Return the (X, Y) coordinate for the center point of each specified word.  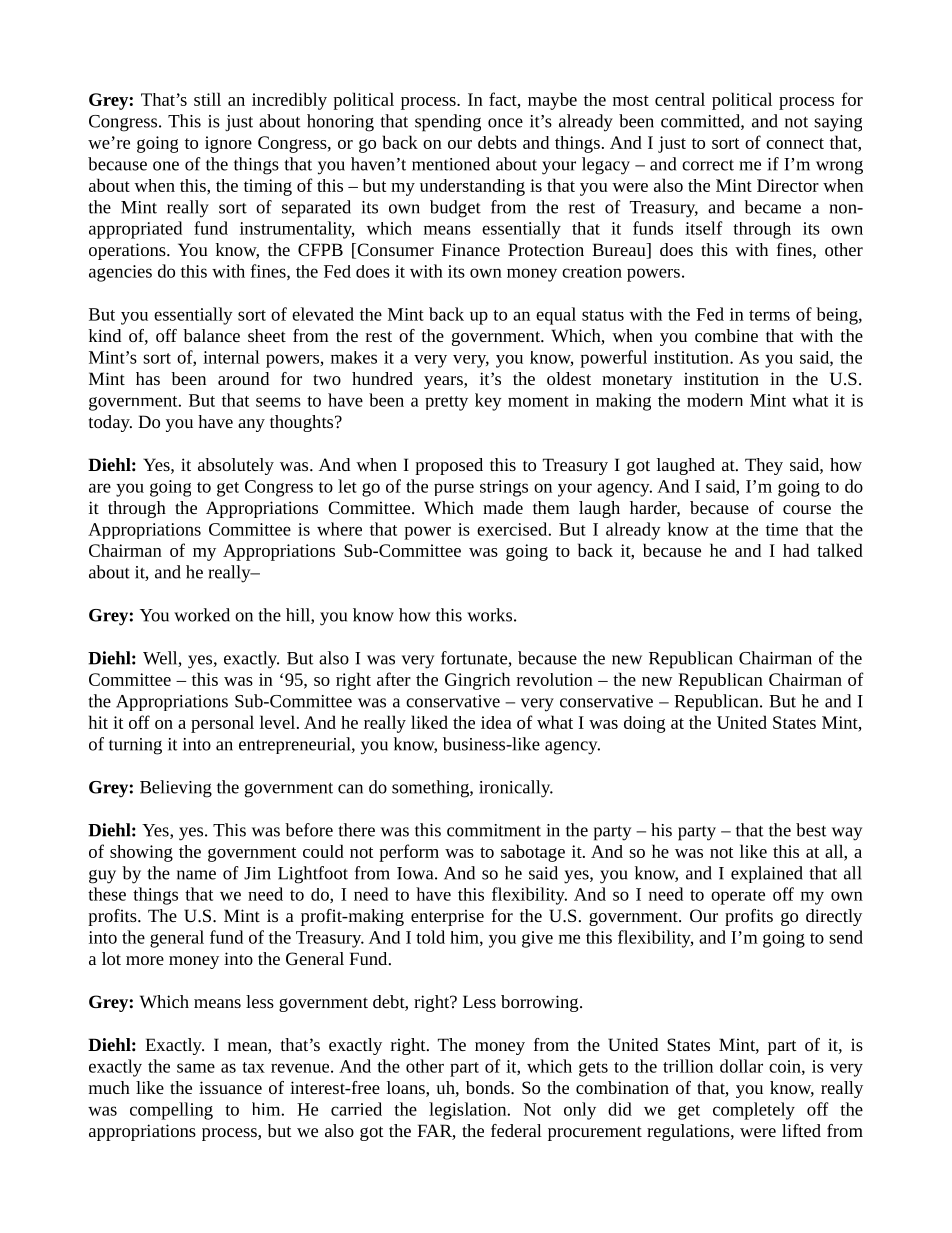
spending (448, 123)
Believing (176, 789)
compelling (171, 1111)
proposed (449, 466)
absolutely (236, 466)
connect (795, 143)
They (764, 466)
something (431, 789)
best (811, 830)
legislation (469, 1111)
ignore (228, 144)
